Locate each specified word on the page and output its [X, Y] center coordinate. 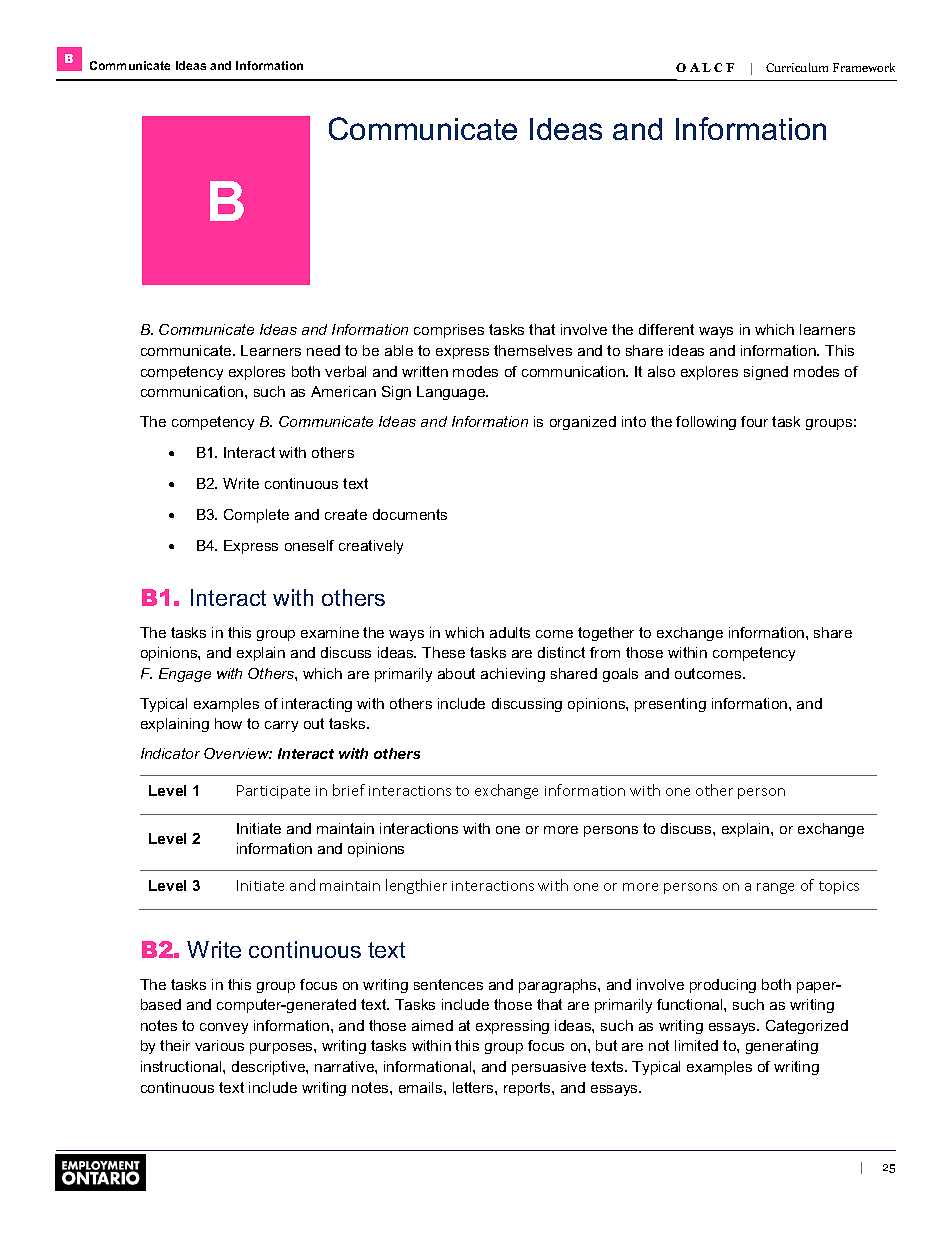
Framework [864, 67]
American [343, 391]
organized [583, 423]
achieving [513, 675]
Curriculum [797, 67]
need [323, 350]
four [754, 421]
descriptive [269, 1068]
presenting [670, 705]
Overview [238, 753]
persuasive [549, 1068]
